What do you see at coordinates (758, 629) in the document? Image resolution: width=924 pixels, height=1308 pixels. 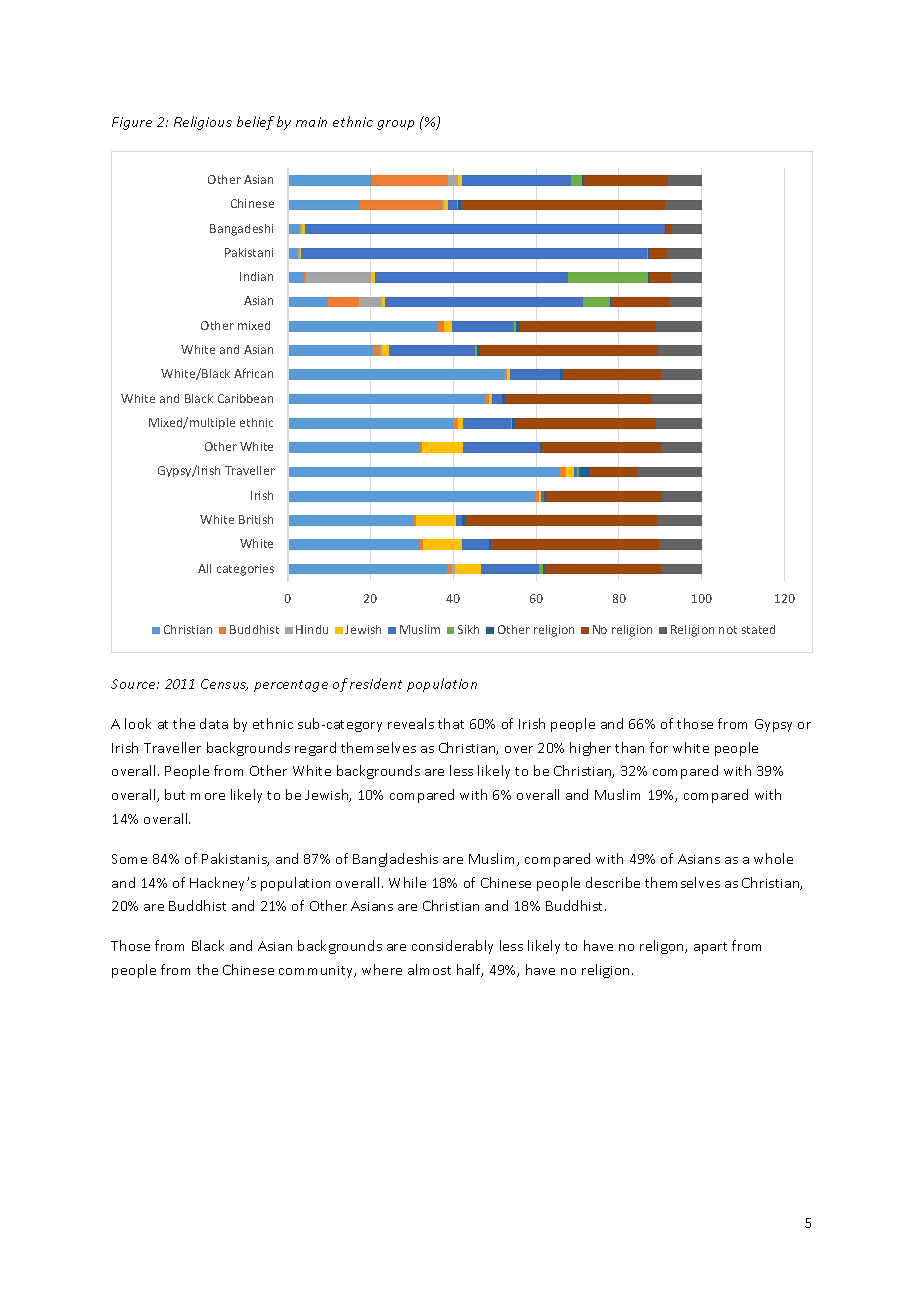 I see `stated` at bounding box center [758, 629].
